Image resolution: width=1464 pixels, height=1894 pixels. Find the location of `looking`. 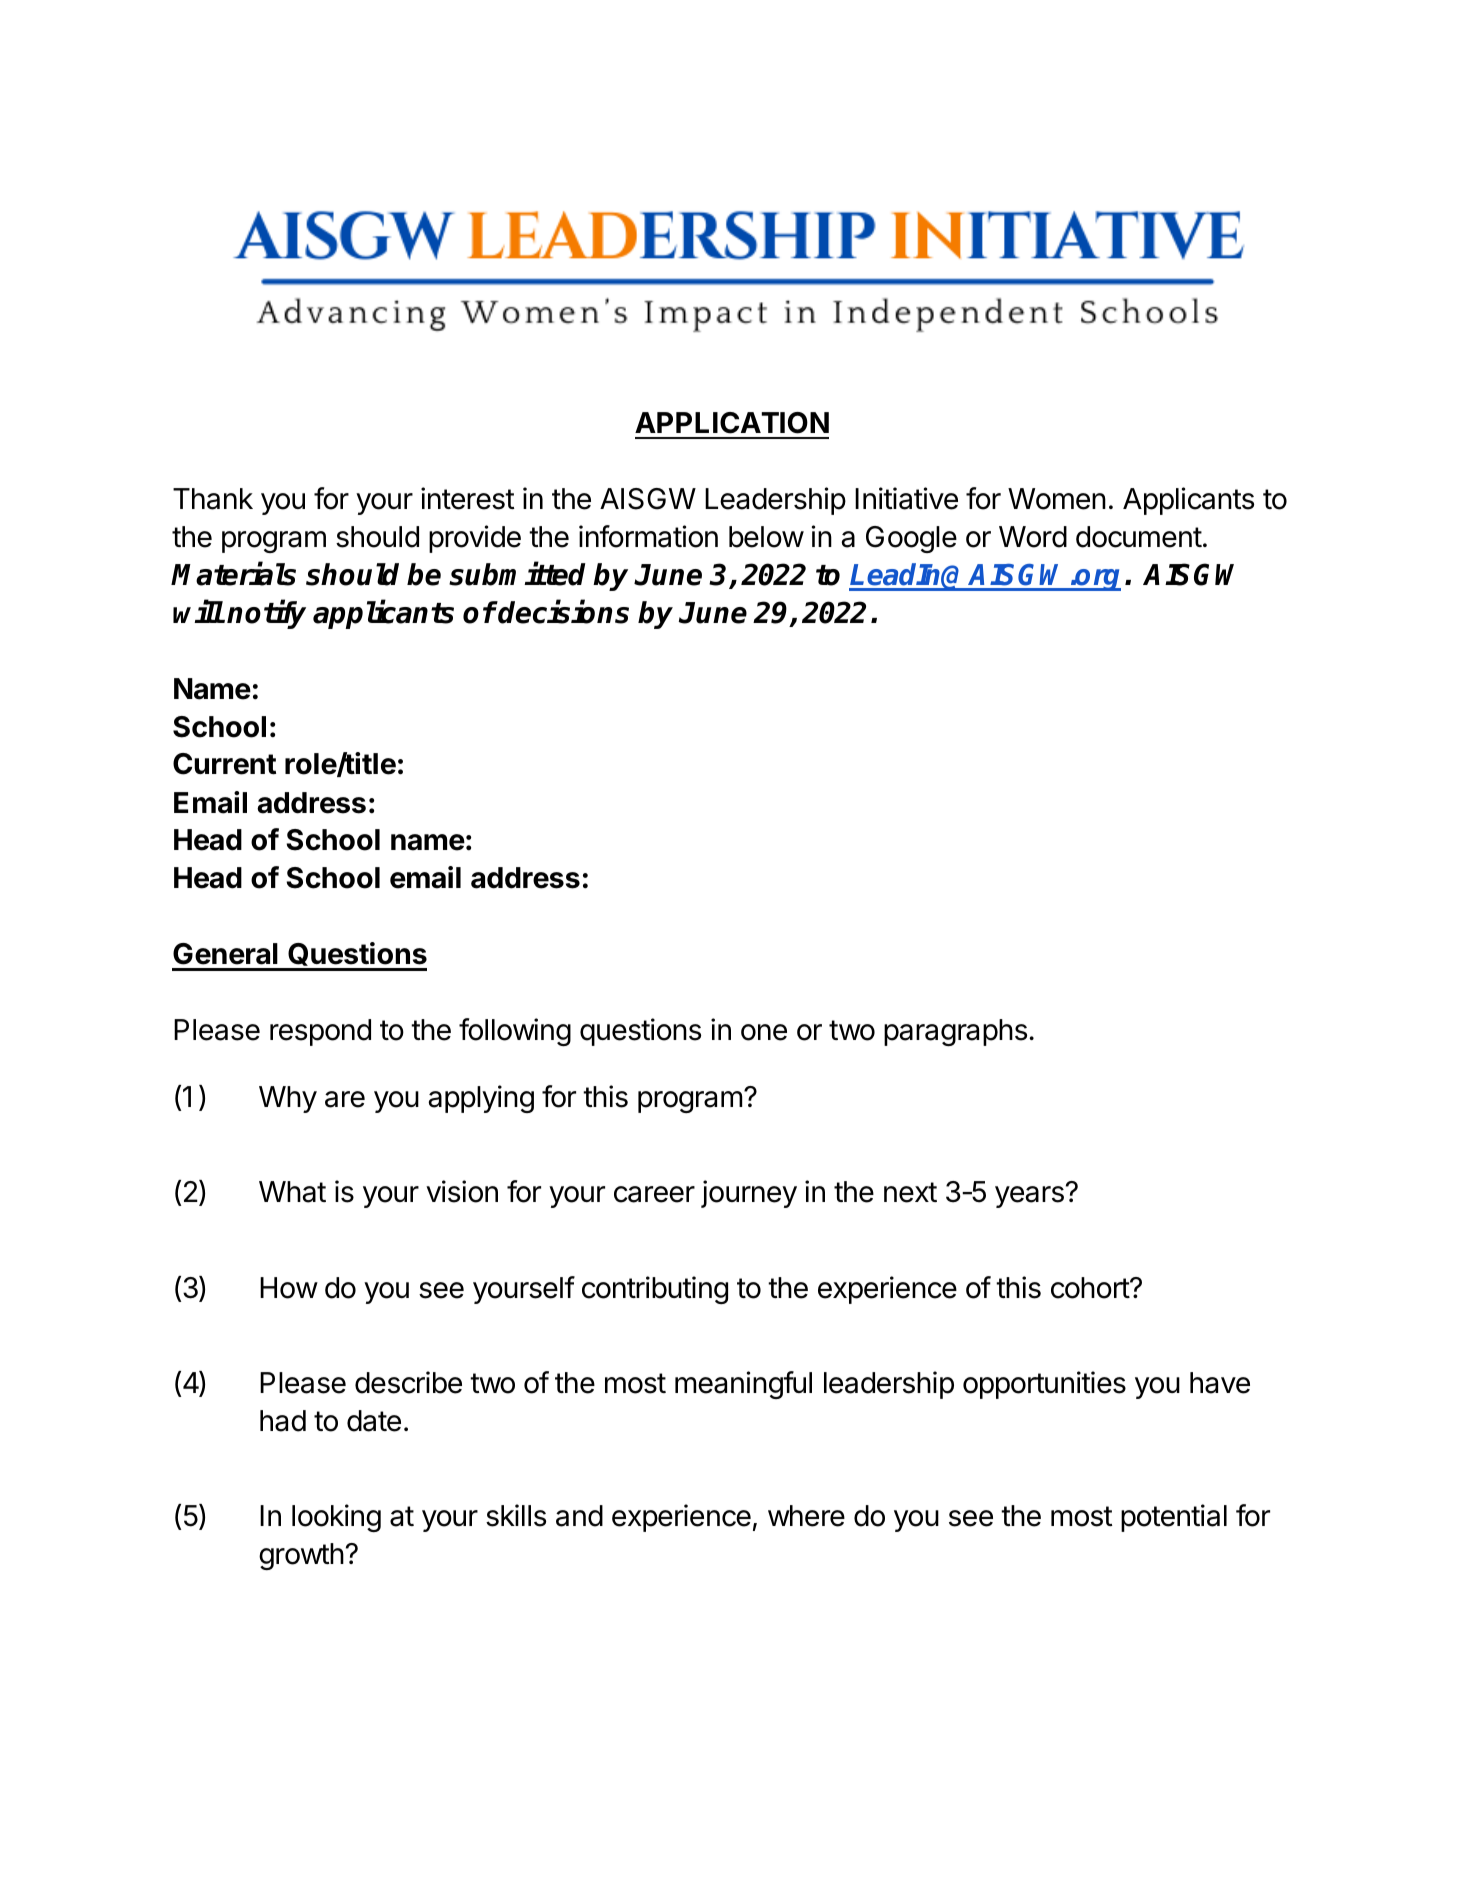

looking is located at coordinates (336, 1518).
